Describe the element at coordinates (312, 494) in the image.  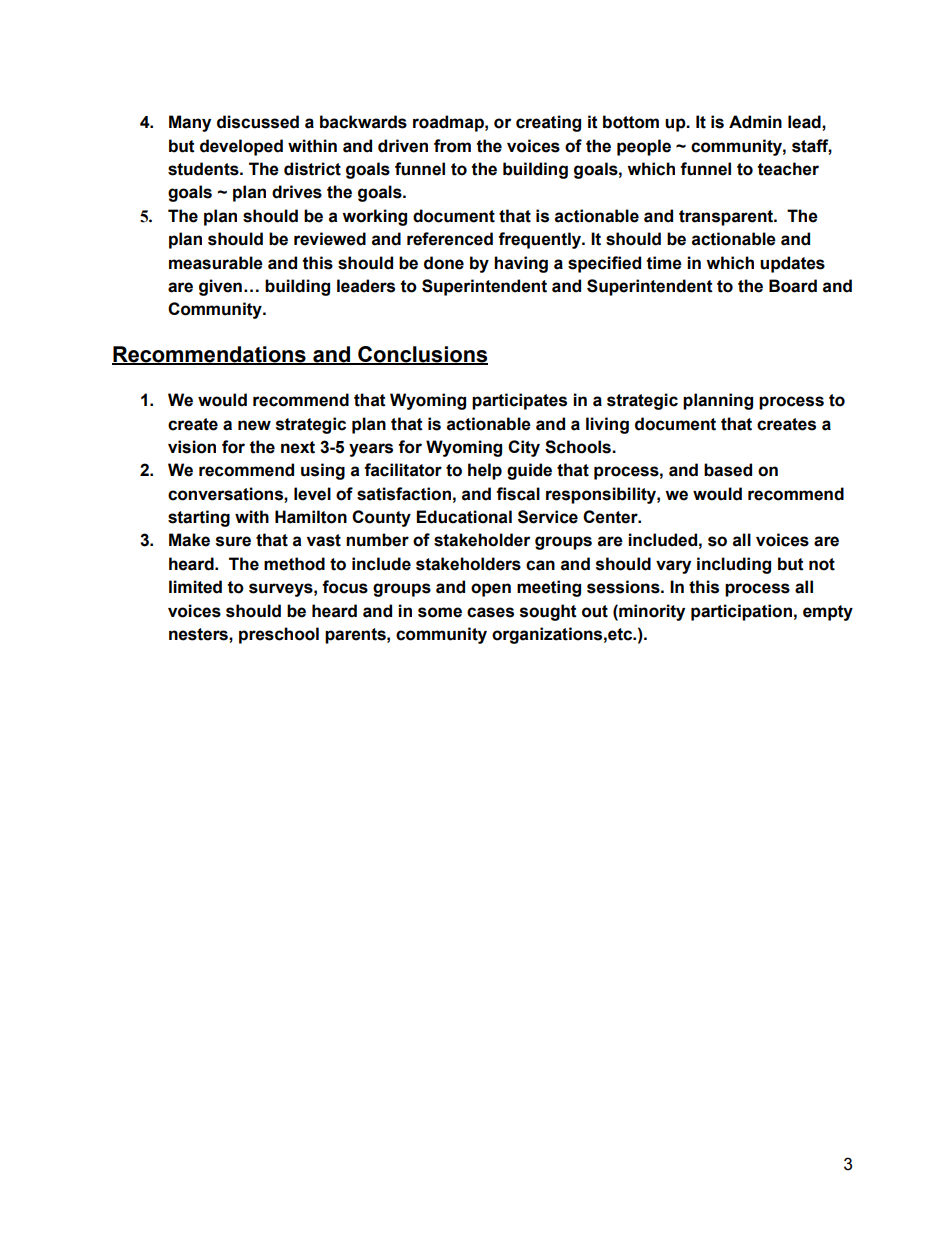
I see `level` at that location.
